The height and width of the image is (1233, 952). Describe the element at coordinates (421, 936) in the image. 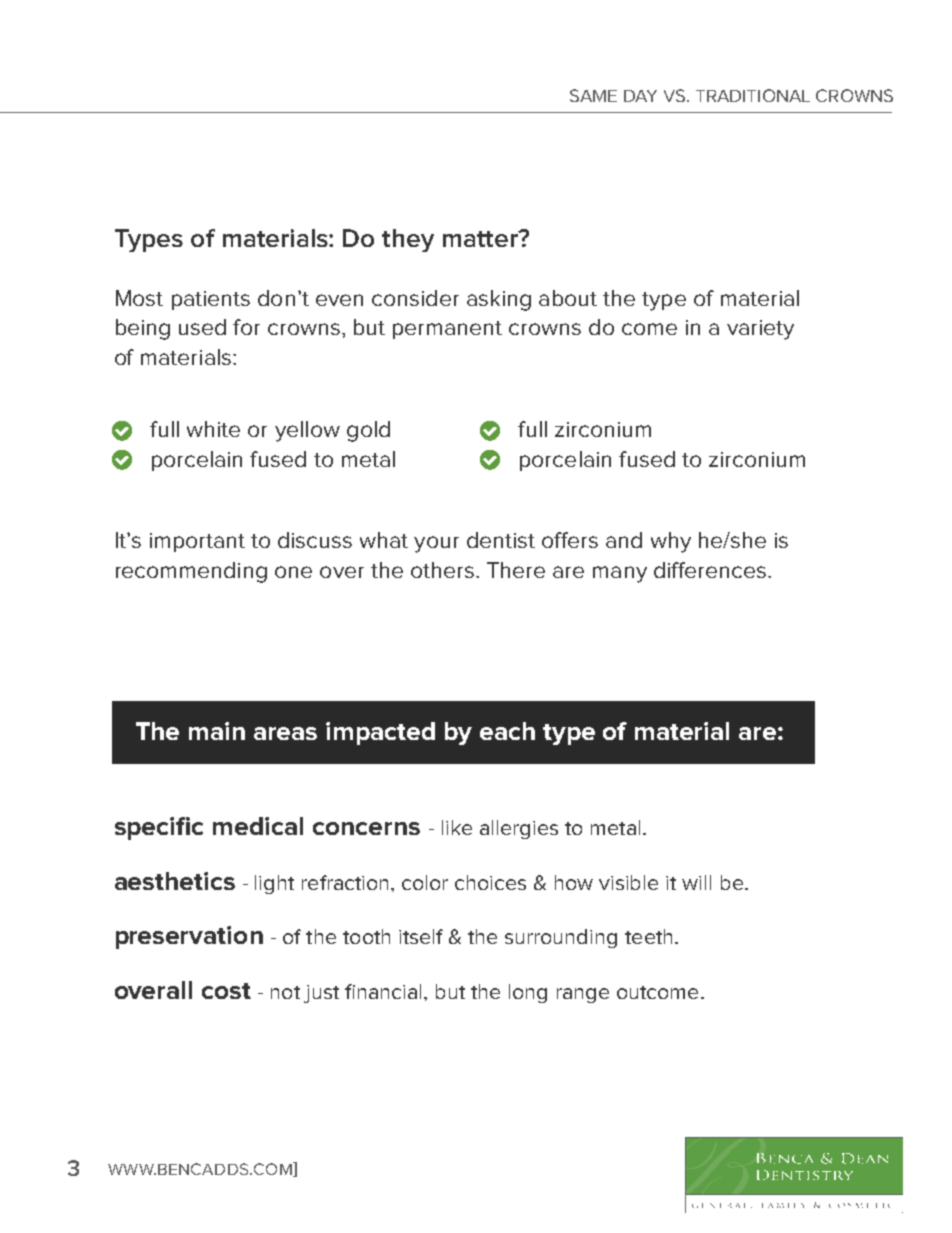

I see `itself` at that location.
